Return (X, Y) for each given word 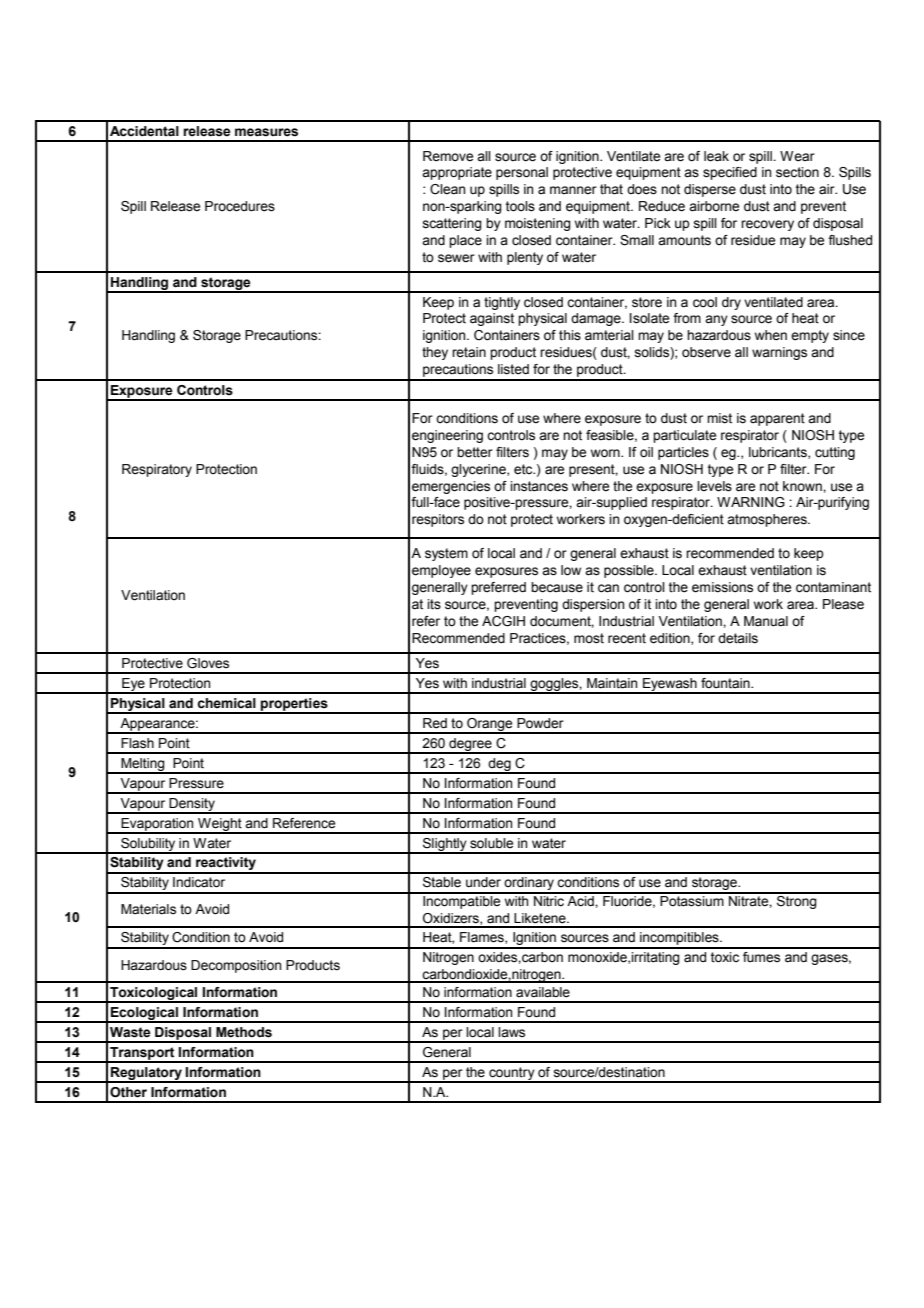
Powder (540, 723)
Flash (137, 743)
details (738, 638)
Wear (797, 156)
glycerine (479, 470)
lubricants (779, 453)
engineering (447, 436)
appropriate (457, 173)
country (512, 1074)
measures (266, 132)
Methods (244, 1032)
